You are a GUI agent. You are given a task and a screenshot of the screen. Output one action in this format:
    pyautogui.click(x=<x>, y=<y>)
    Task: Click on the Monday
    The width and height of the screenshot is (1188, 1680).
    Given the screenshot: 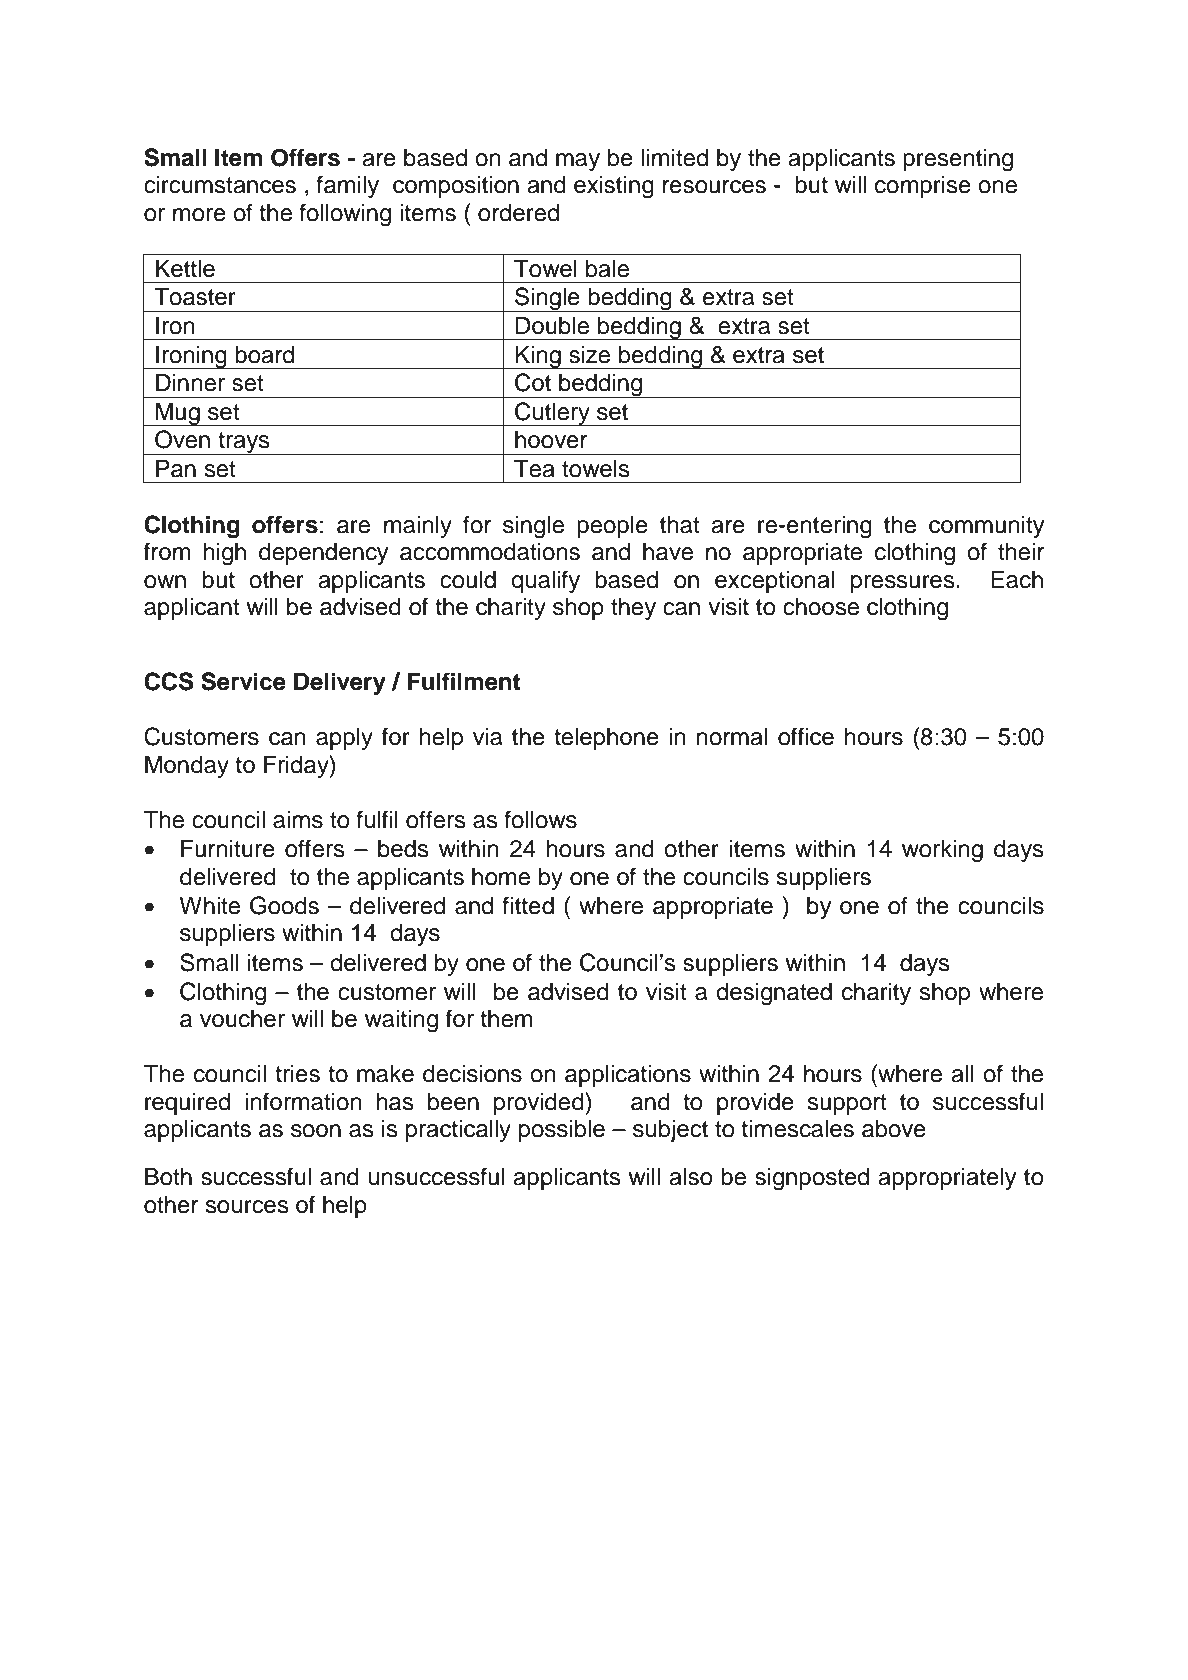 What is the action you would take?
    pyautogui.click(x=187, y=766)
